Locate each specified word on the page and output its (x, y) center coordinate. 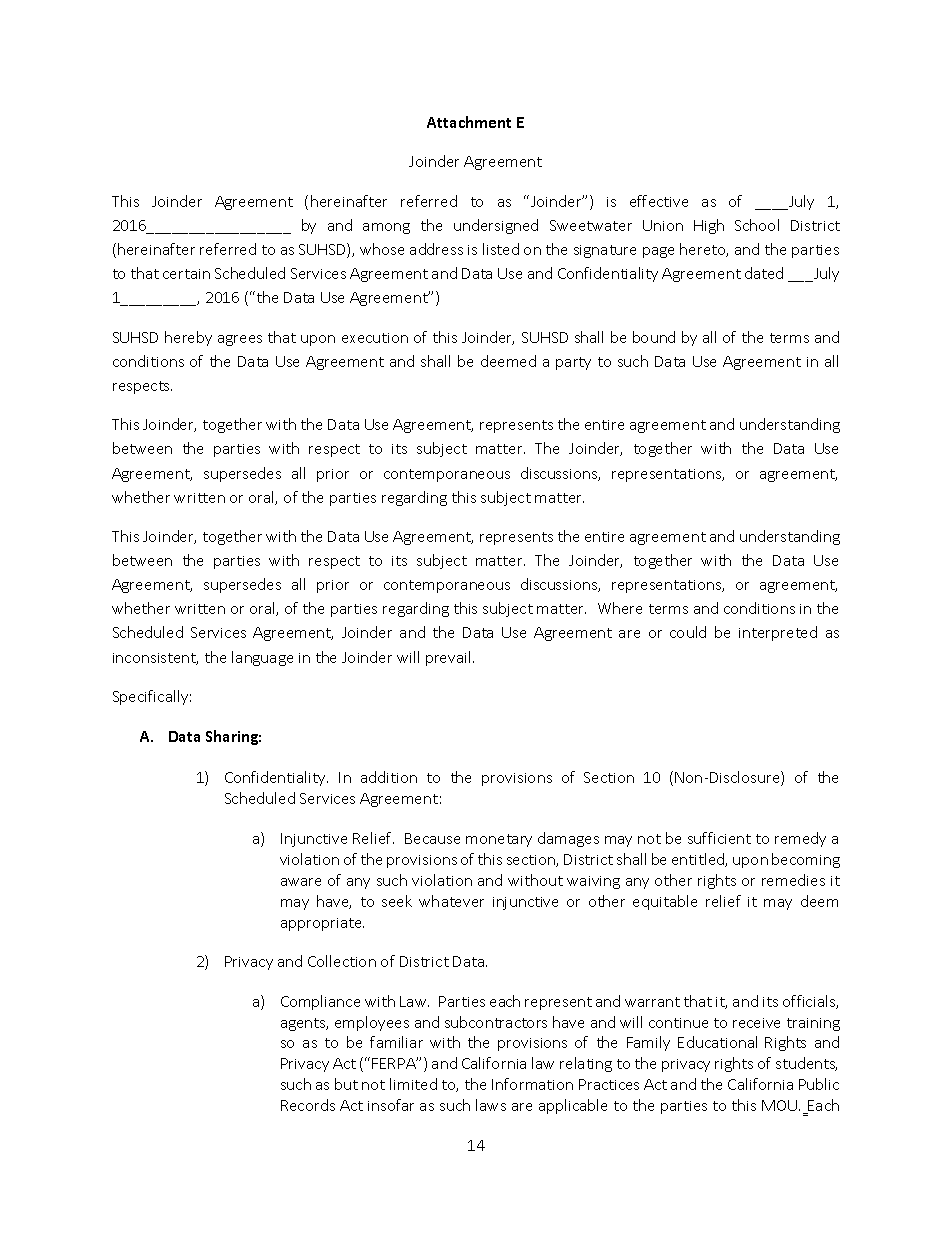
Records (308, 1105)
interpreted (778, 633)
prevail (450, 658)
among (386, 228)
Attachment (469, 122)
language (262, 658)
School (757, 225)
